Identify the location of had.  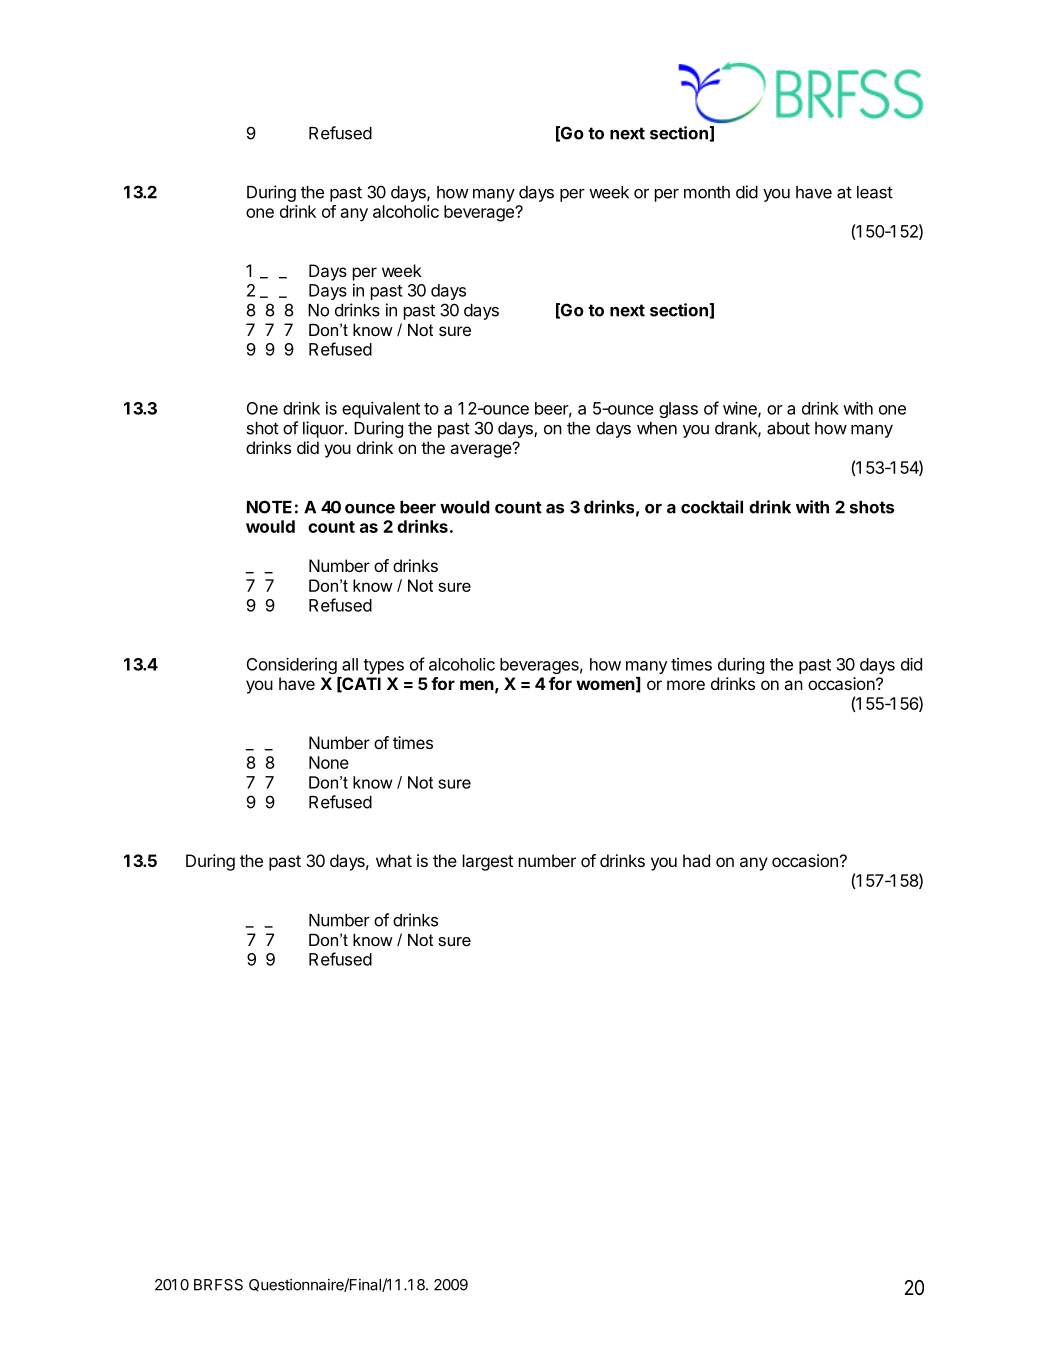
(696, 860).
